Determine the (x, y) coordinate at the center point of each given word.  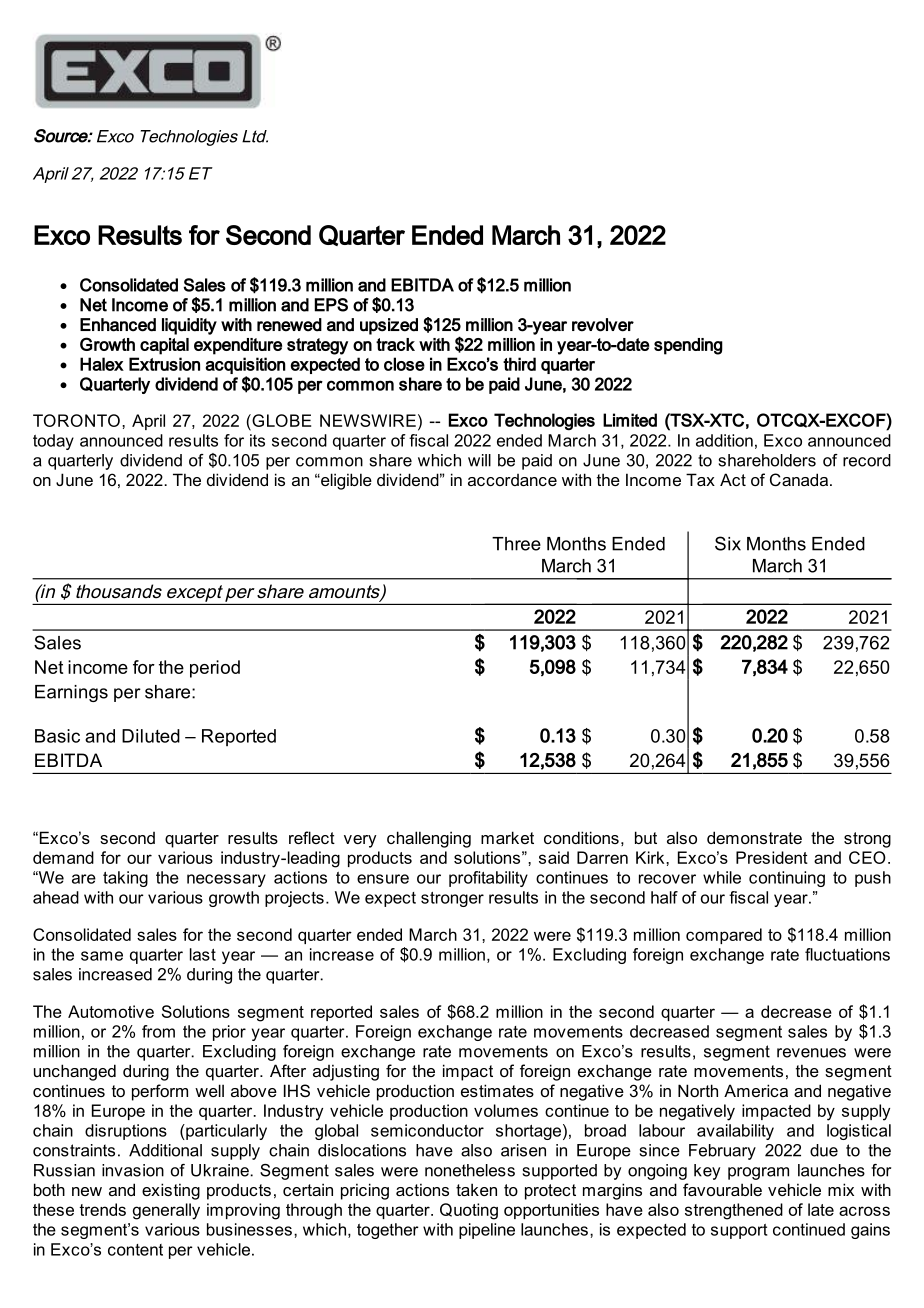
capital (164, 346)
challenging (429, 839)
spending (688, 346)
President (772, 857)
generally (166, 1211)
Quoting (469, 1211)
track (395, 344)
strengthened (734, 1211)
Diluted (151, 736)
